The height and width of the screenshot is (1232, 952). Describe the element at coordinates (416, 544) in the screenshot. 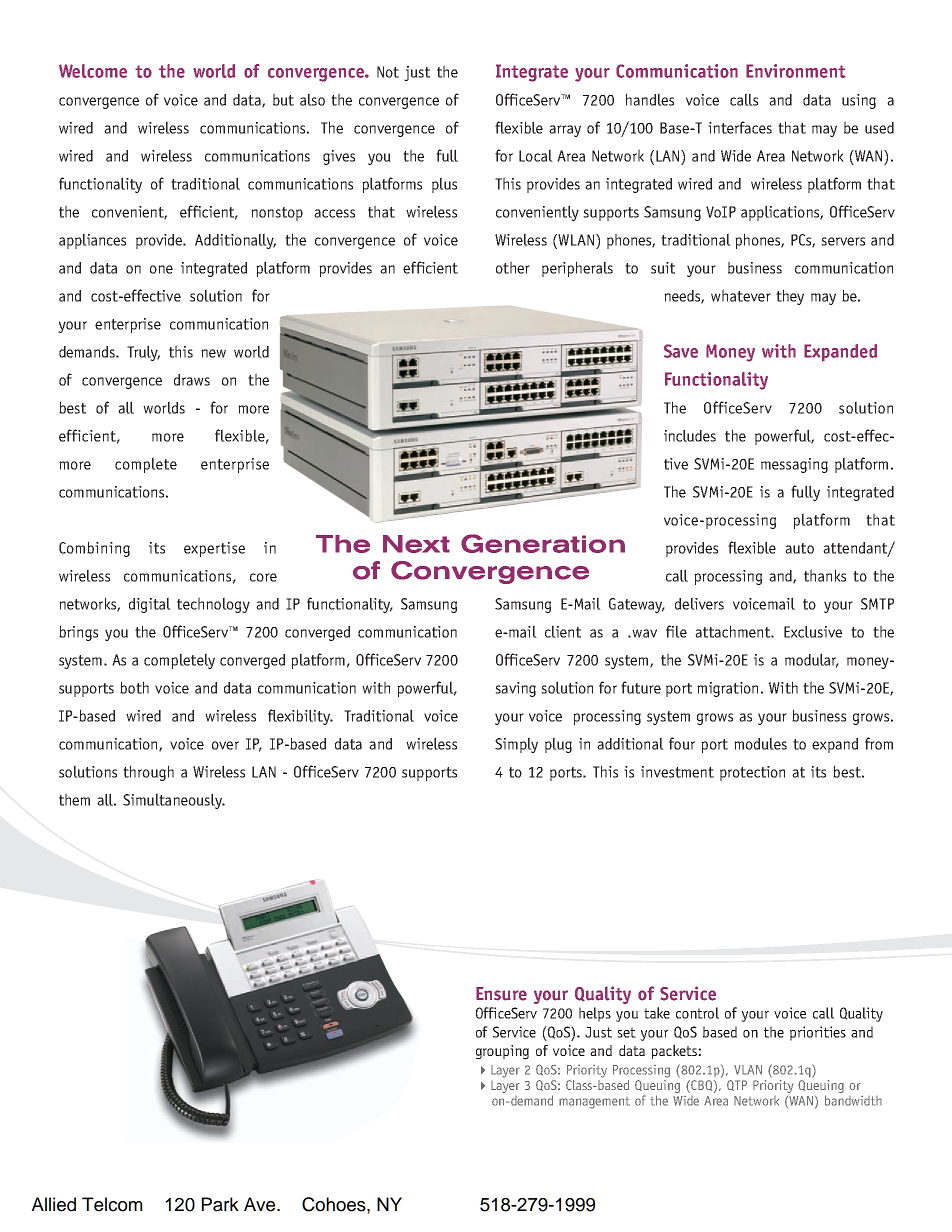

I see `Next` at that location.
